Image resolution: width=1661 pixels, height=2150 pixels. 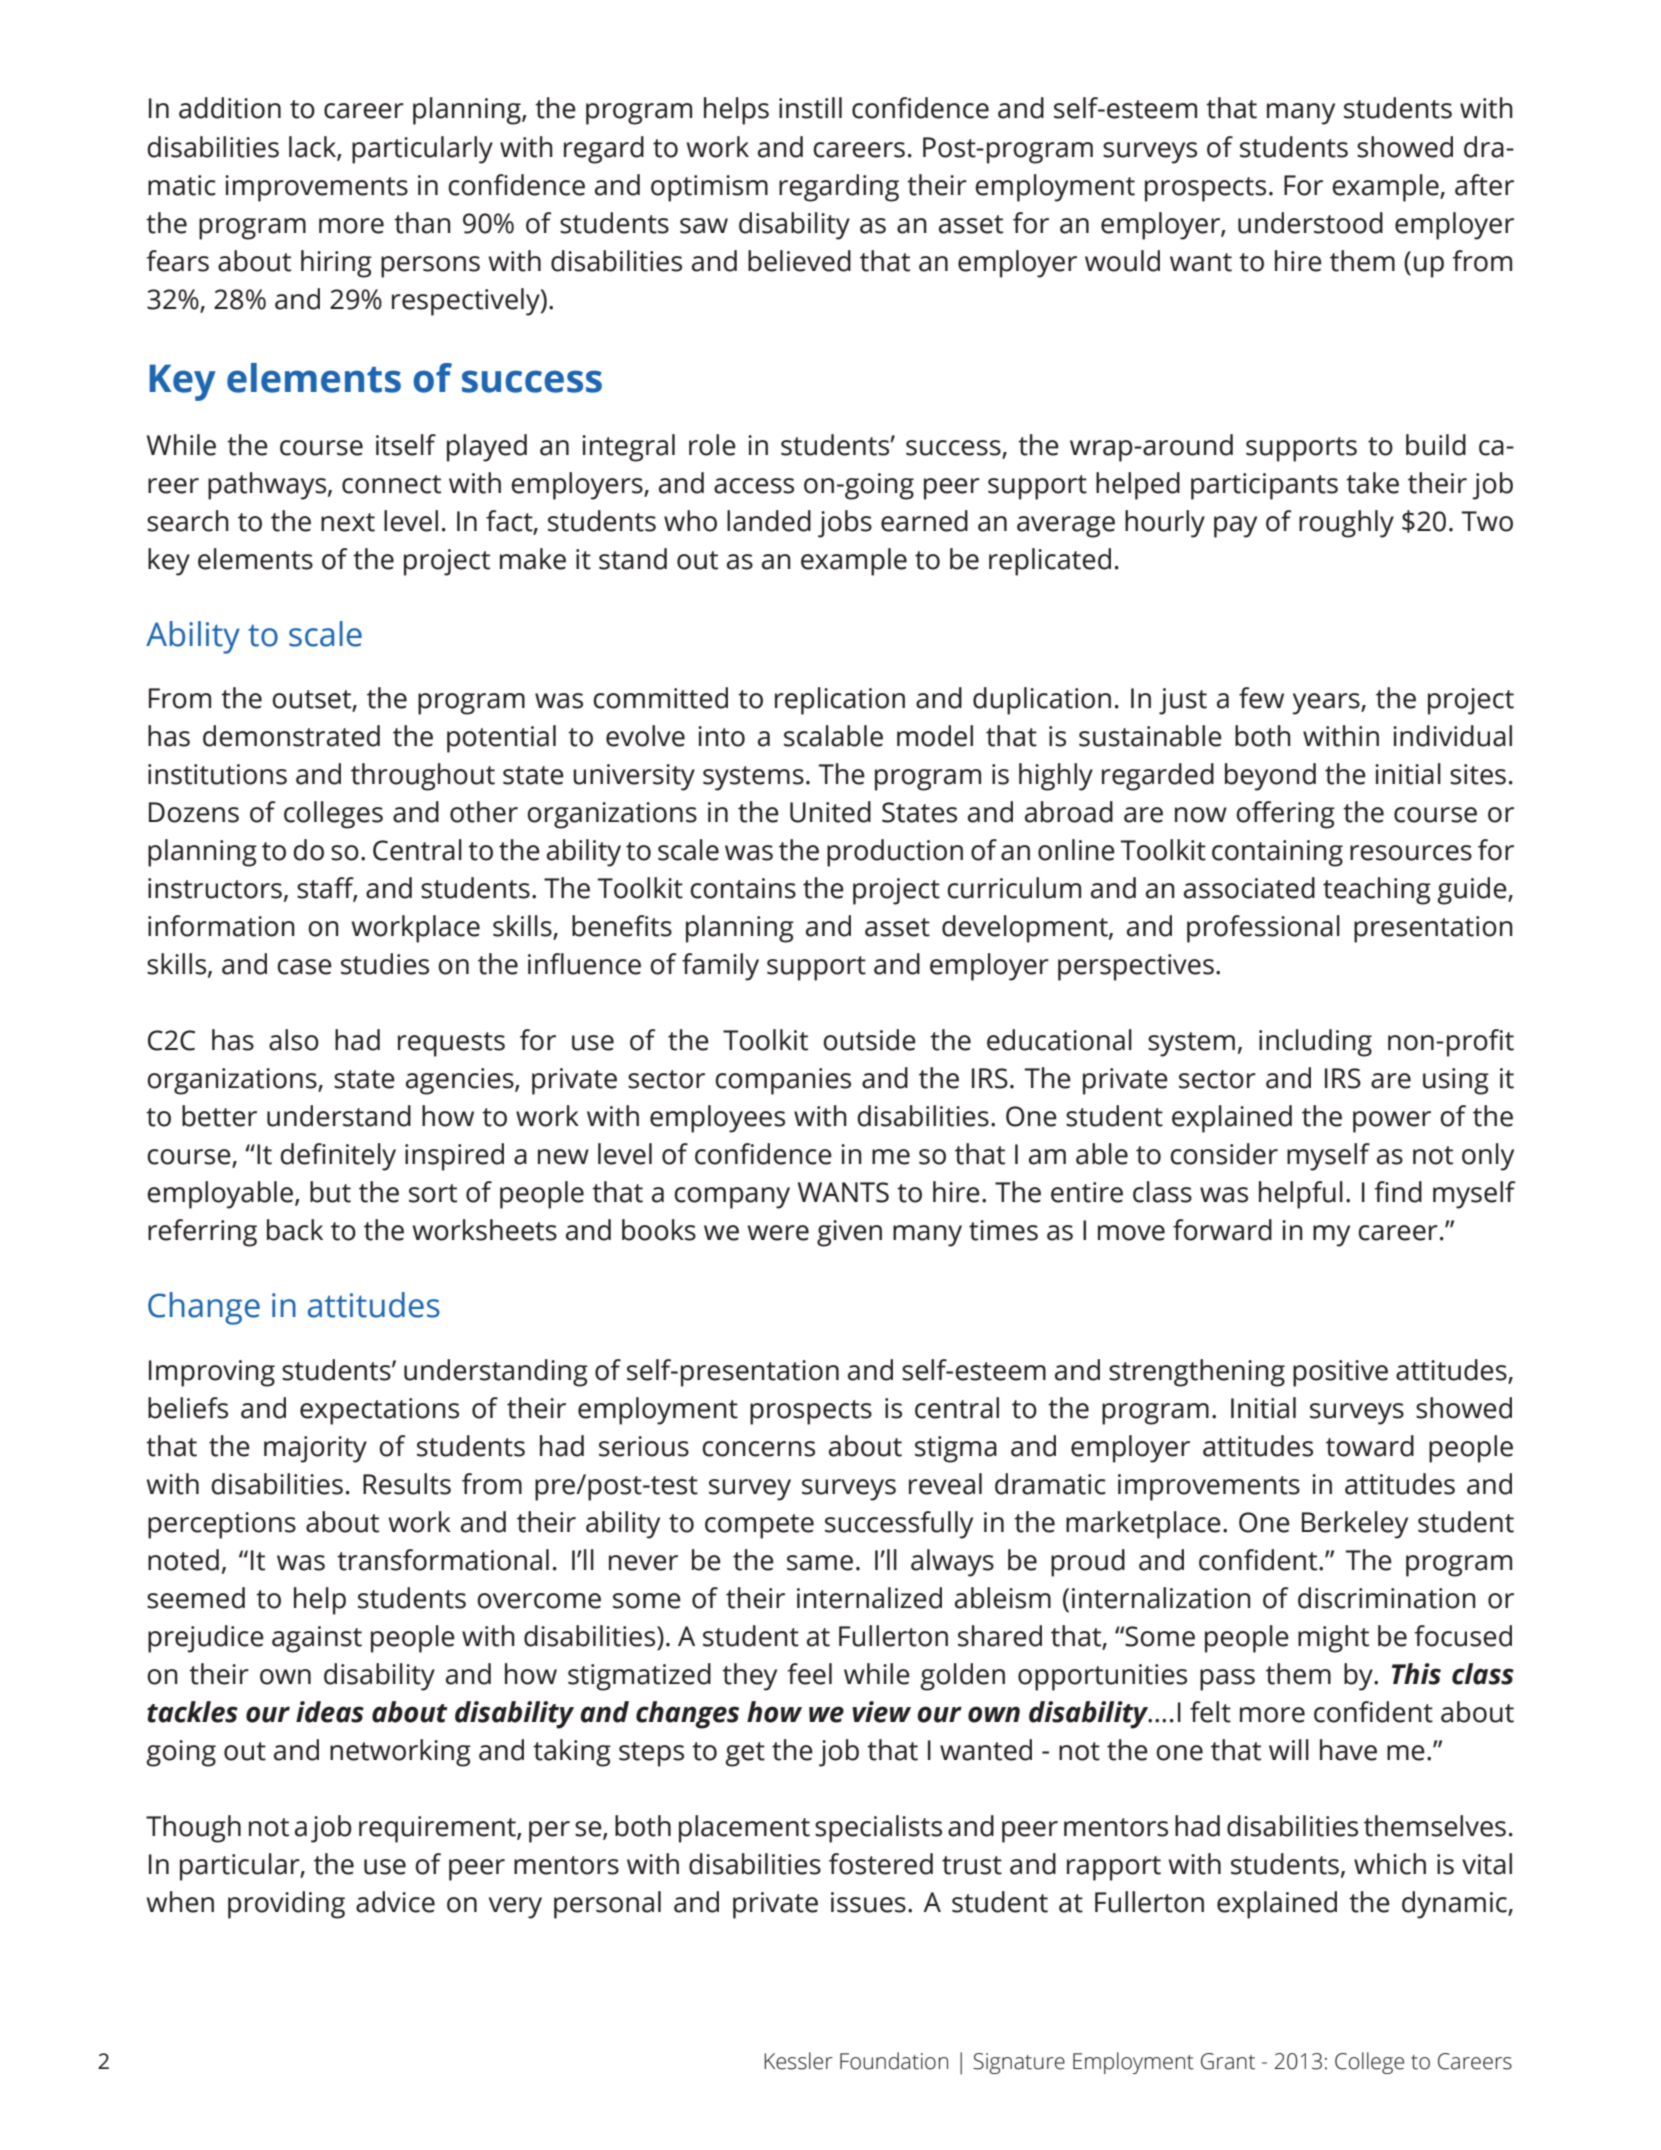 I want to click on positive, so click(x=1340, y=1373).
